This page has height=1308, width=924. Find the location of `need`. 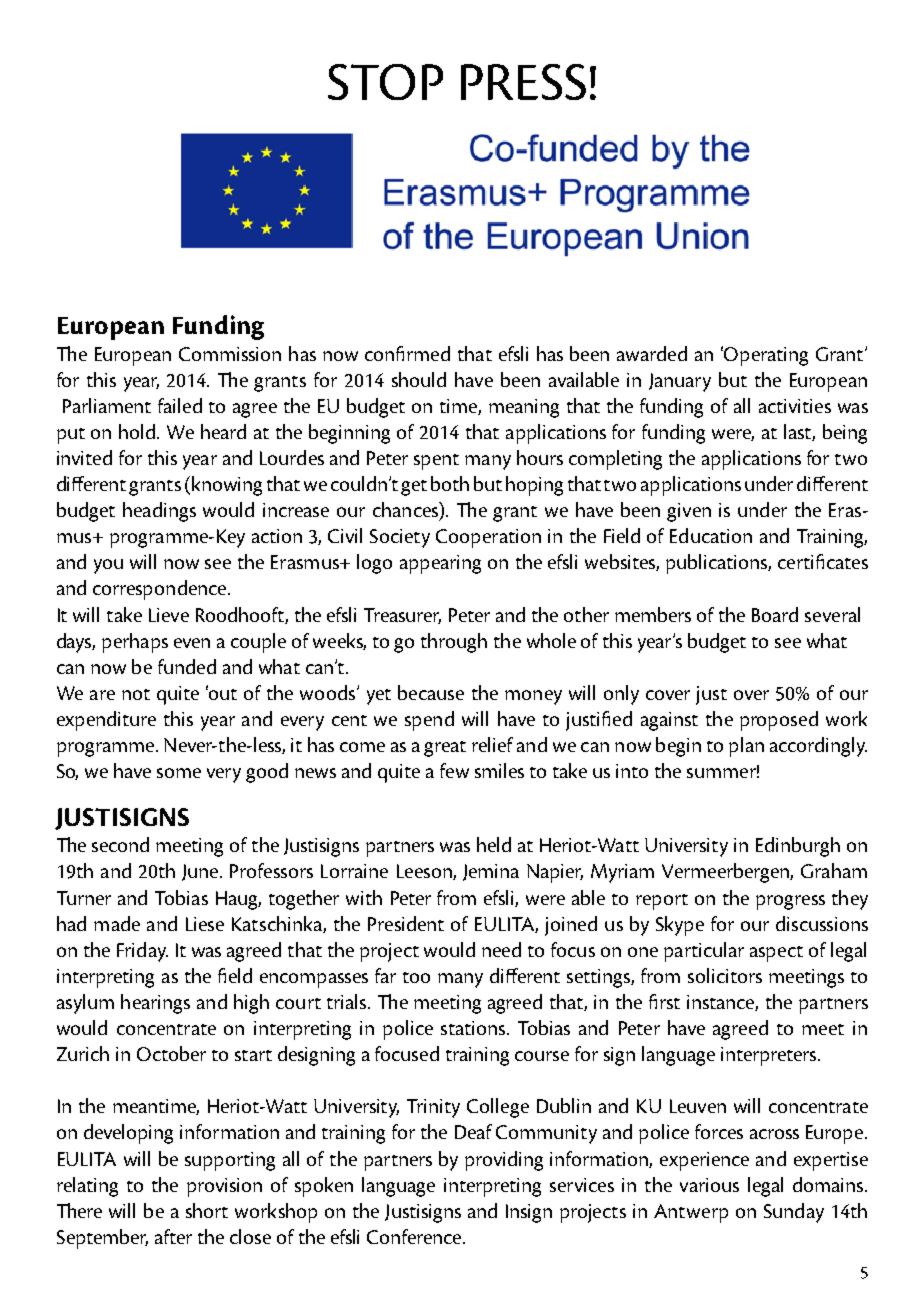

need is located at coordinates (501, 949).
